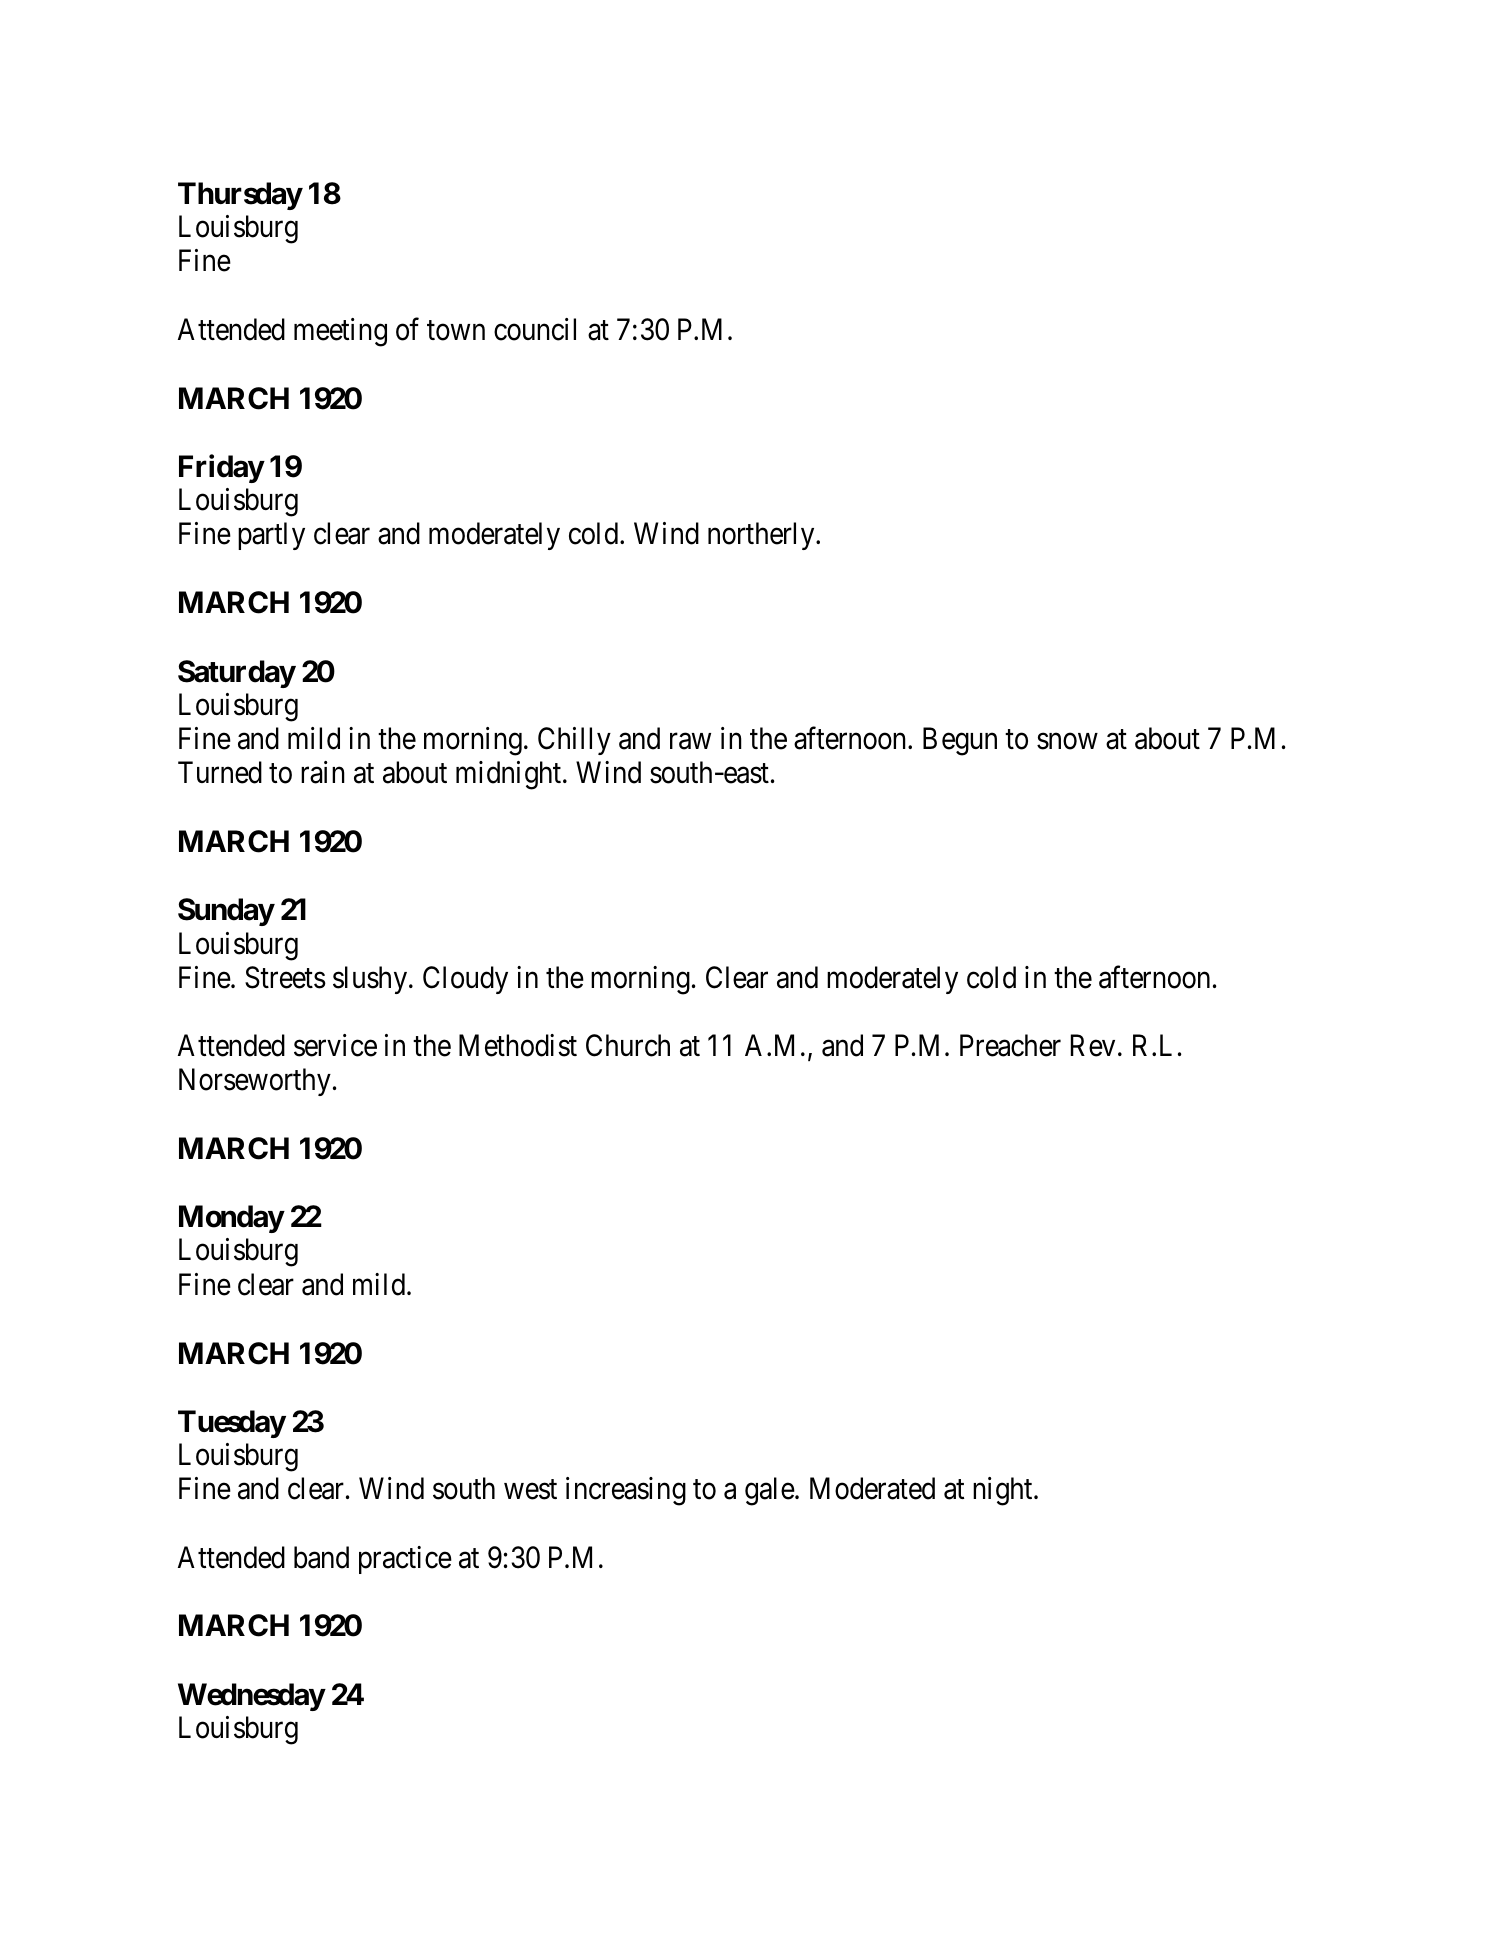 Image resolution: width=1505 pixels, height=1948 pixels. I want to click on Preacher, so click(1010, 1045).
